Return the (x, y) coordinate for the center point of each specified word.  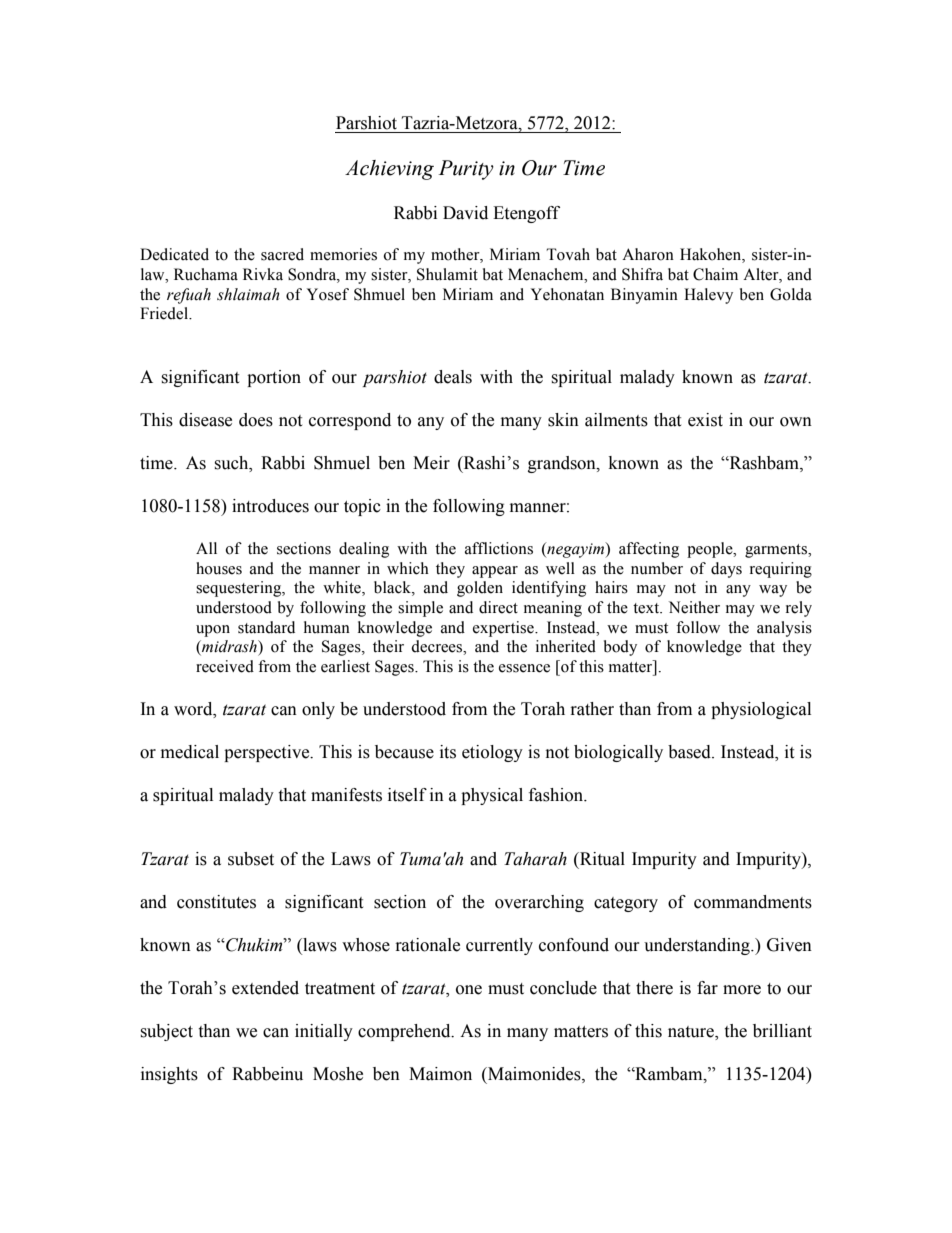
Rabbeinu (267, 1074)
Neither (694, 607)
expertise (504, 629)
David (465, 213)
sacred (282, 254)
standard (266, 627)
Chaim (715, 274)
